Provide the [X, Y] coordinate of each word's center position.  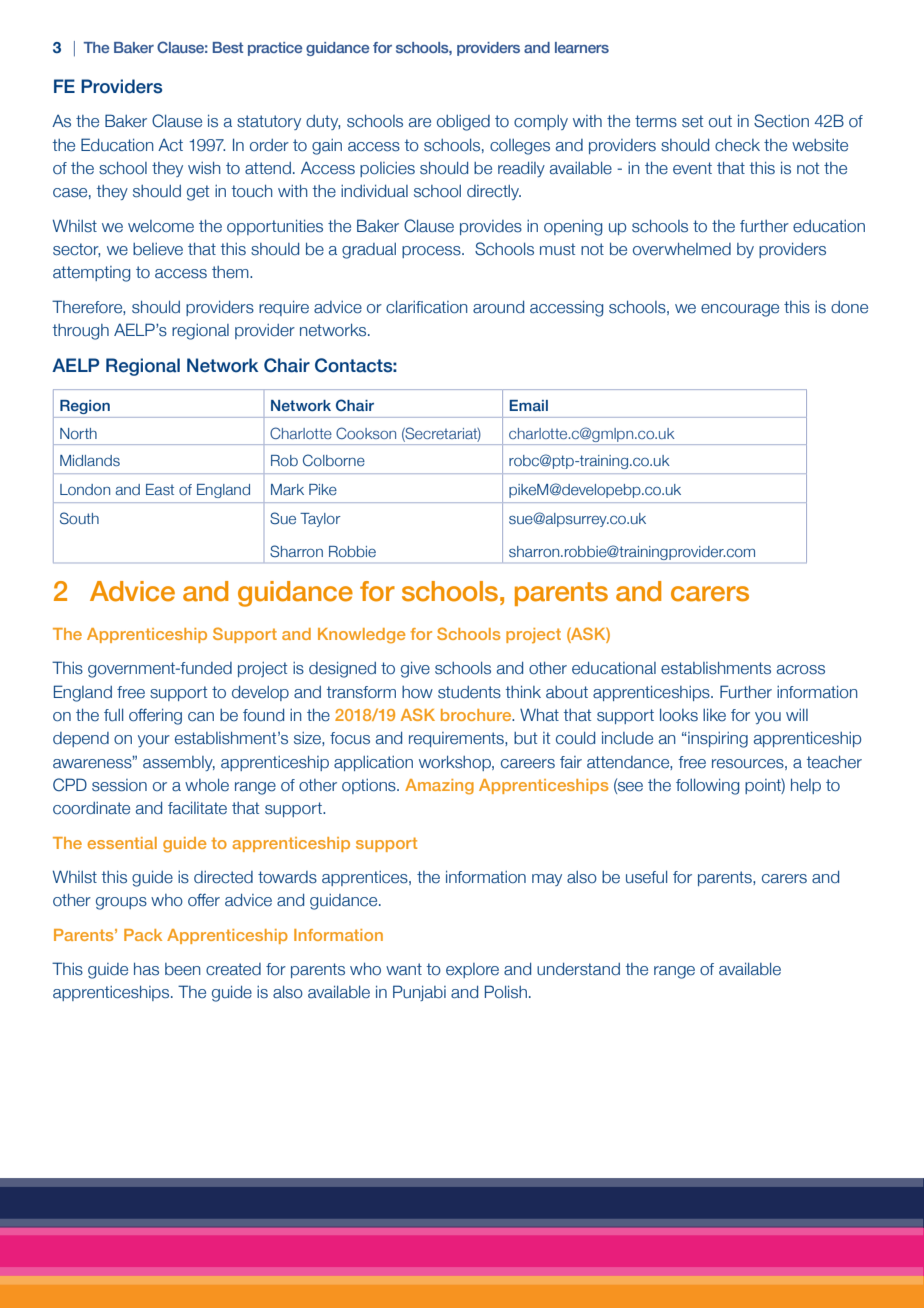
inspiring [717, 740]
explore [472, 970]
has [146, 969]
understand [578, 969]
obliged [463, 123]
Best [228, 47]
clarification [427, 307]
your [154, 741]
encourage [740, 310]
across [801, 670]
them [231, 272]
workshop [456, 763]
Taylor [320, 520]
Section [781, 121]
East [160, 489]
